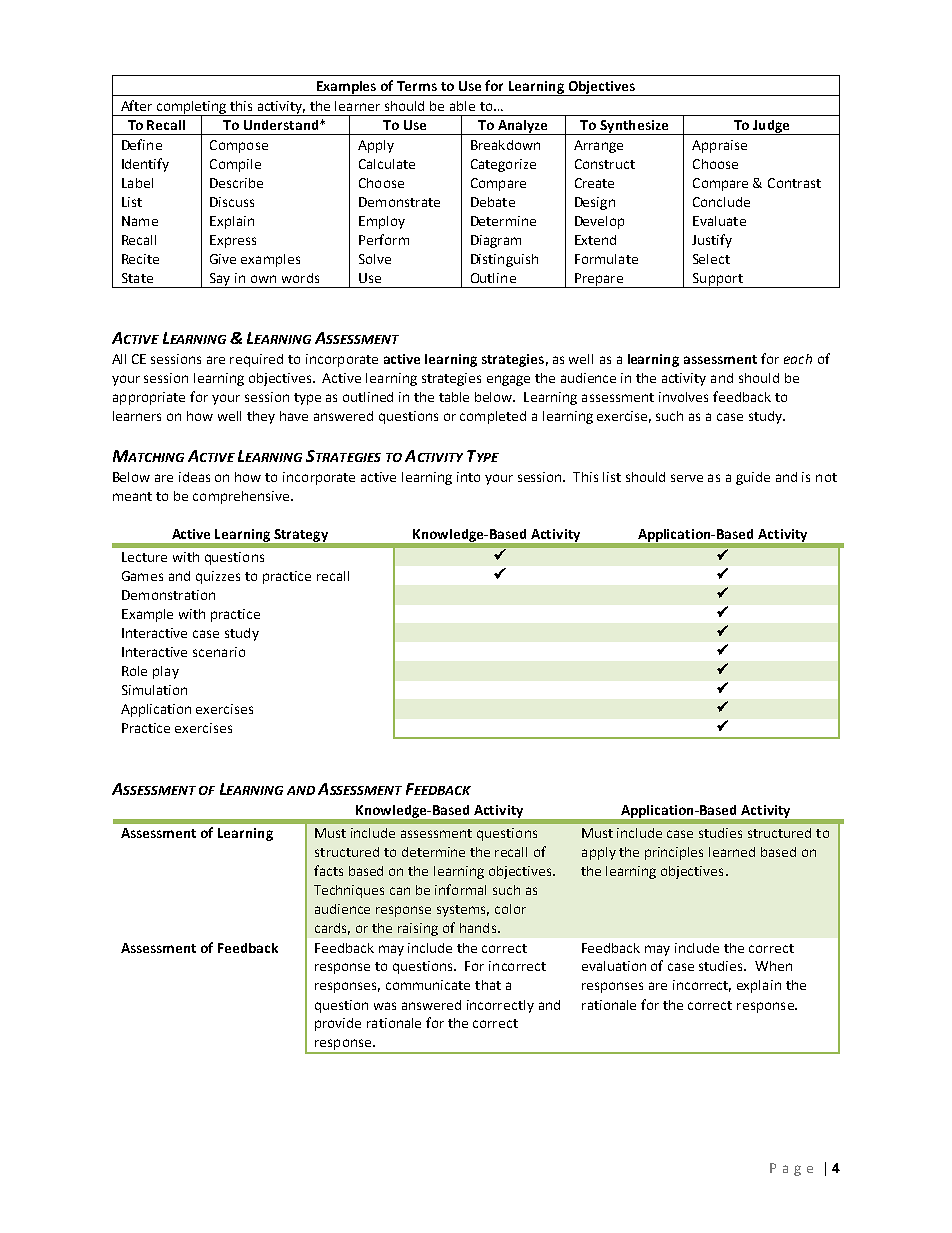 The image size is (952, 1233). Describe the element at coordinates (154, 690) in the image. I see `Simulation` at that location.
